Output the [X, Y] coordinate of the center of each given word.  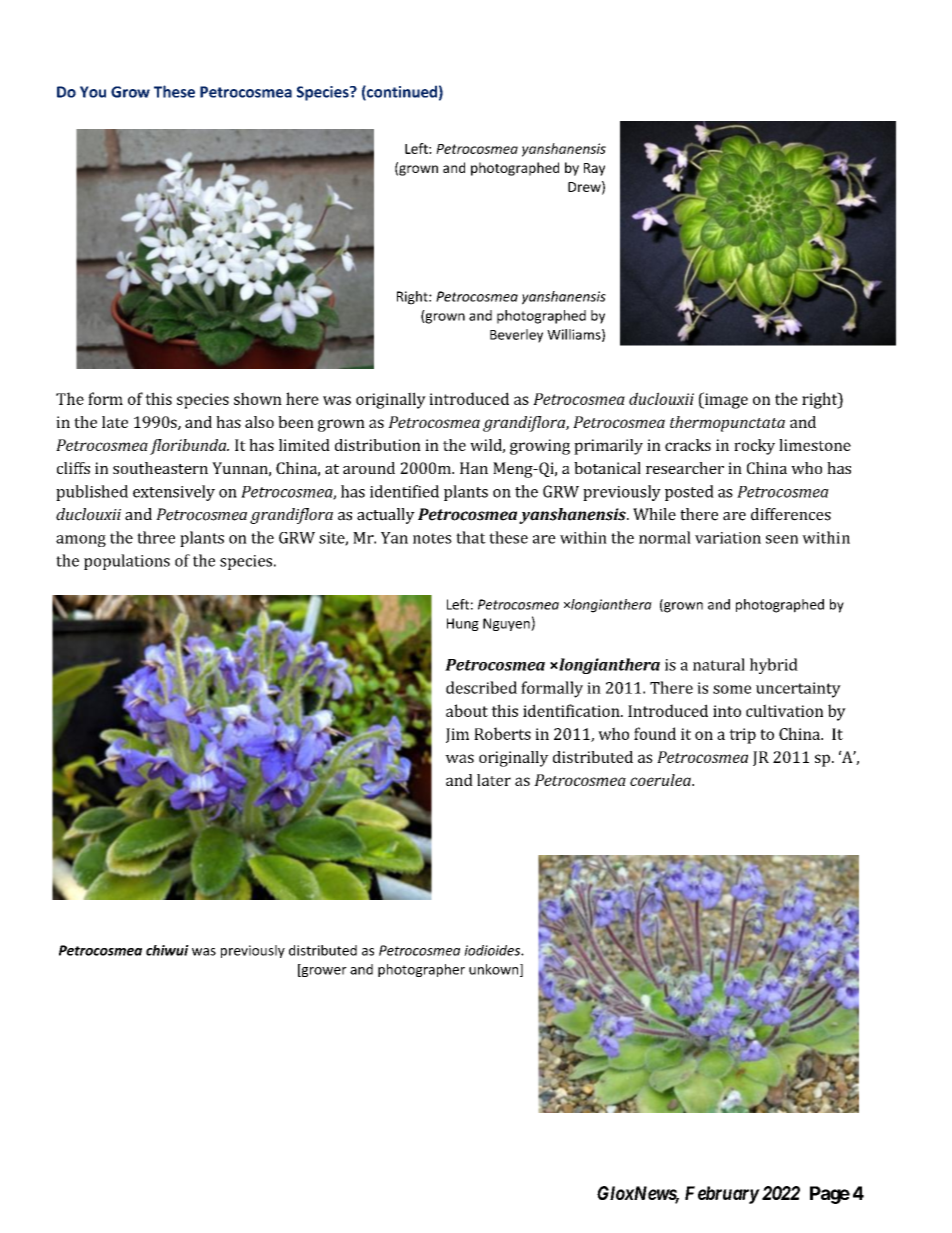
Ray [594, 169]
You [93, 92]
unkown [495, 970]
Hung [463, 624]
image [725, 400]
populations [127, 562]
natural [719, 664]
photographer [421, 970]
